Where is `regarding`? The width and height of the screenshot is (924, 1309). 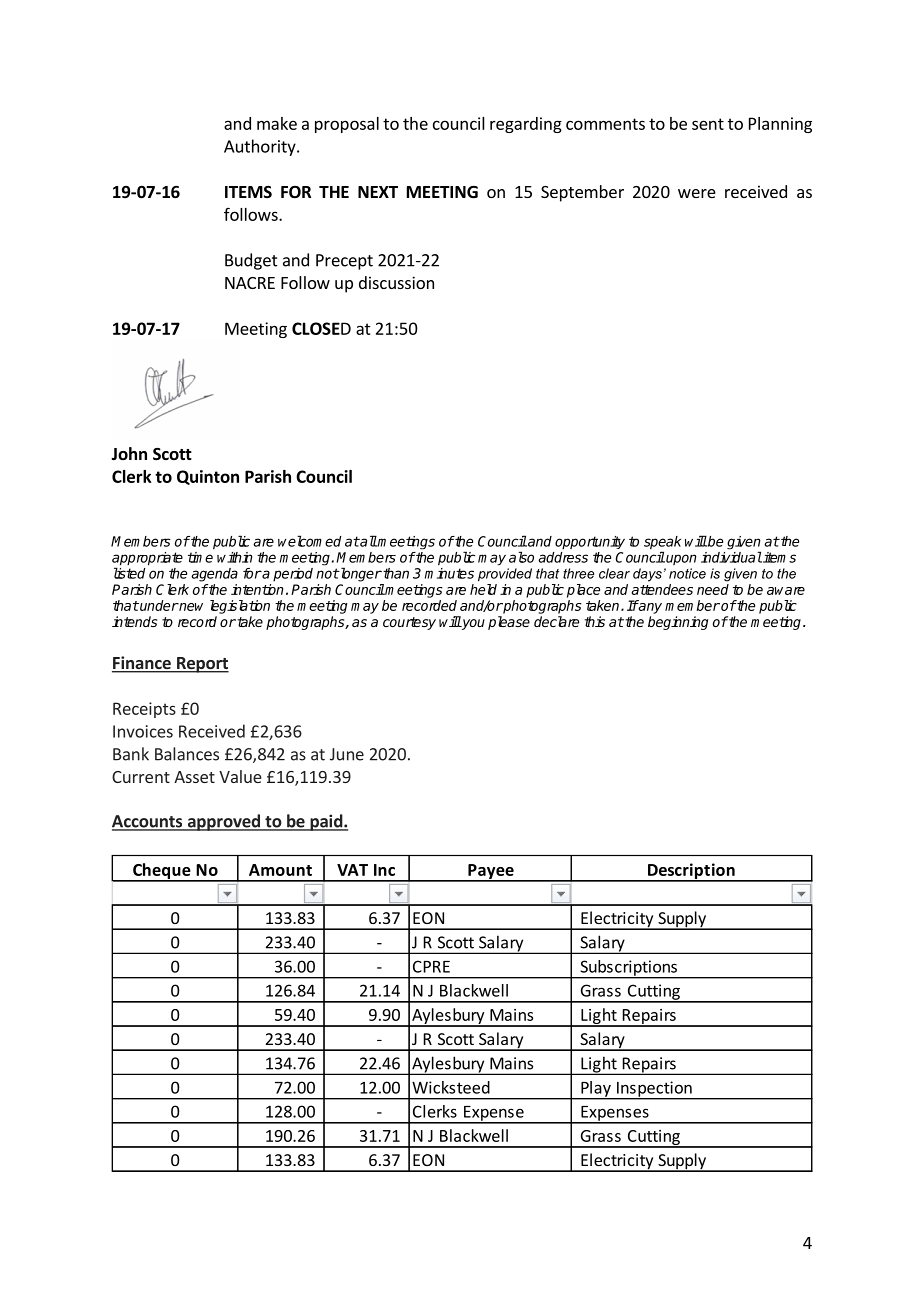
regarding is located at coordinates (526, 125).
